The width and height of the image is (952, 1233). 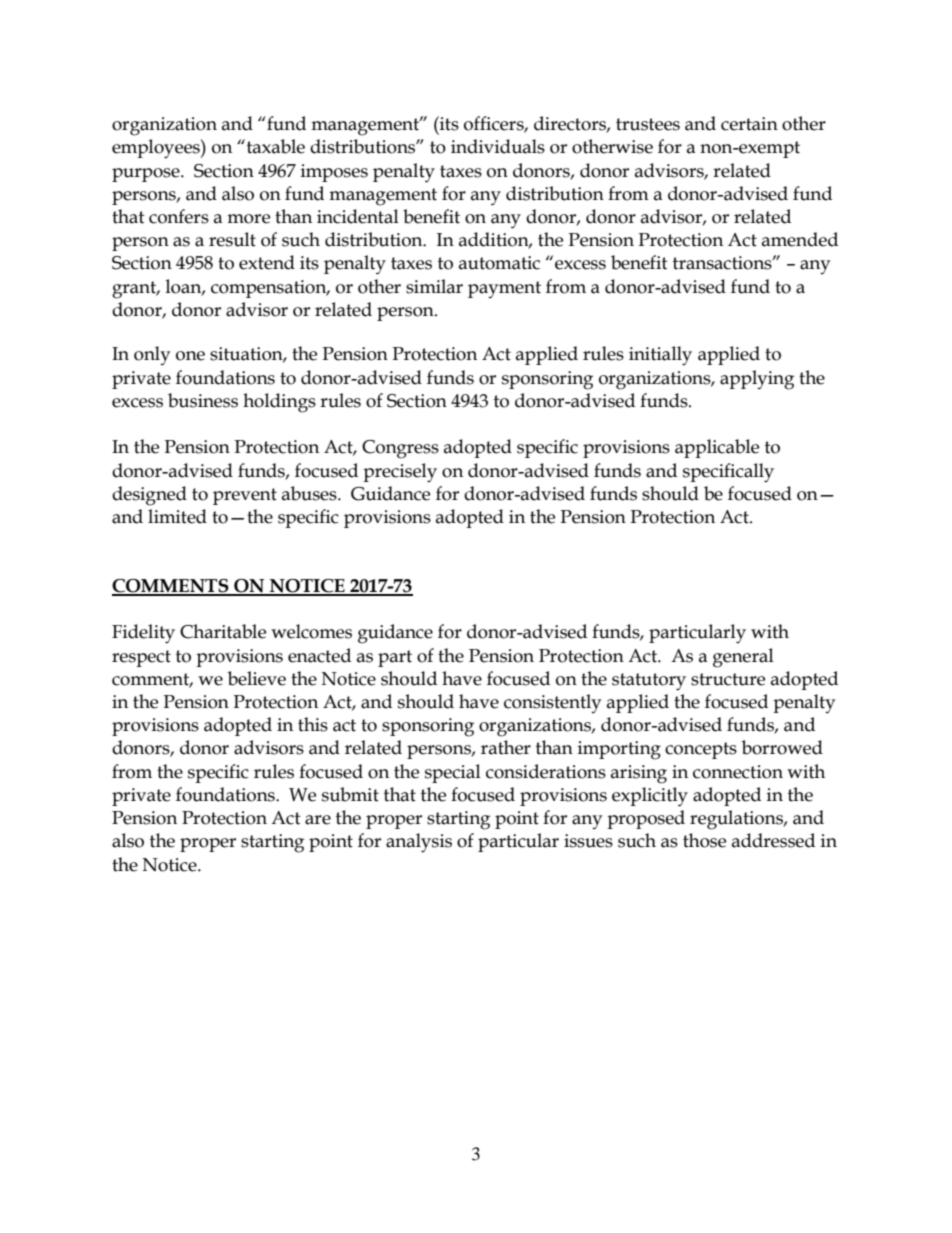 I want to click on analysis, so click(x=419, y=843).
